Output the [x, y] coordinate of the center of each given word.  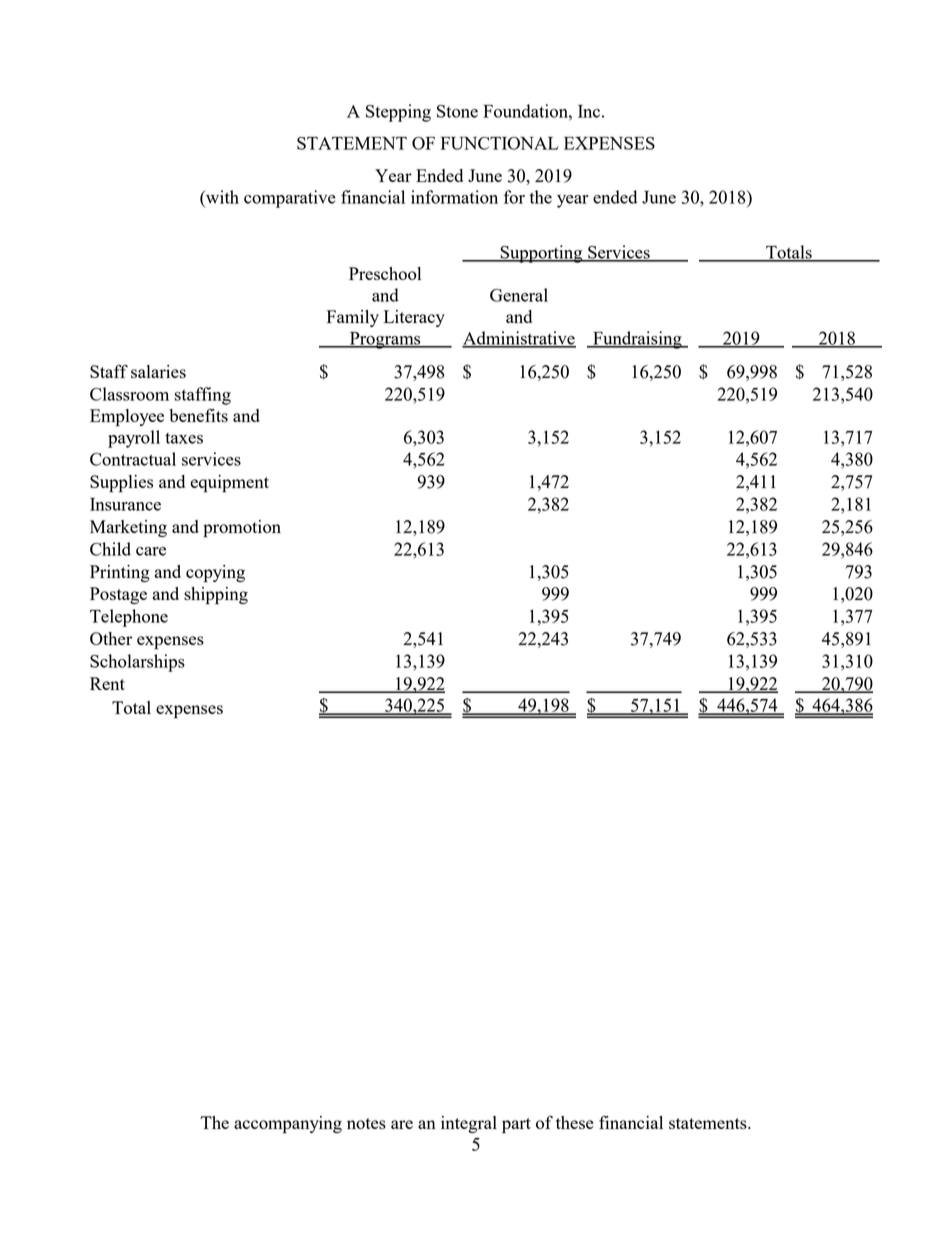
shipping [216, 596]
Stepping [398, 113]
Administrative [519, 339]
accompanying [288, 1125]
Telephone [129, 618]
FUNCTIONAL [500, 143]
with [221, 197]
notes [366, 1123]
